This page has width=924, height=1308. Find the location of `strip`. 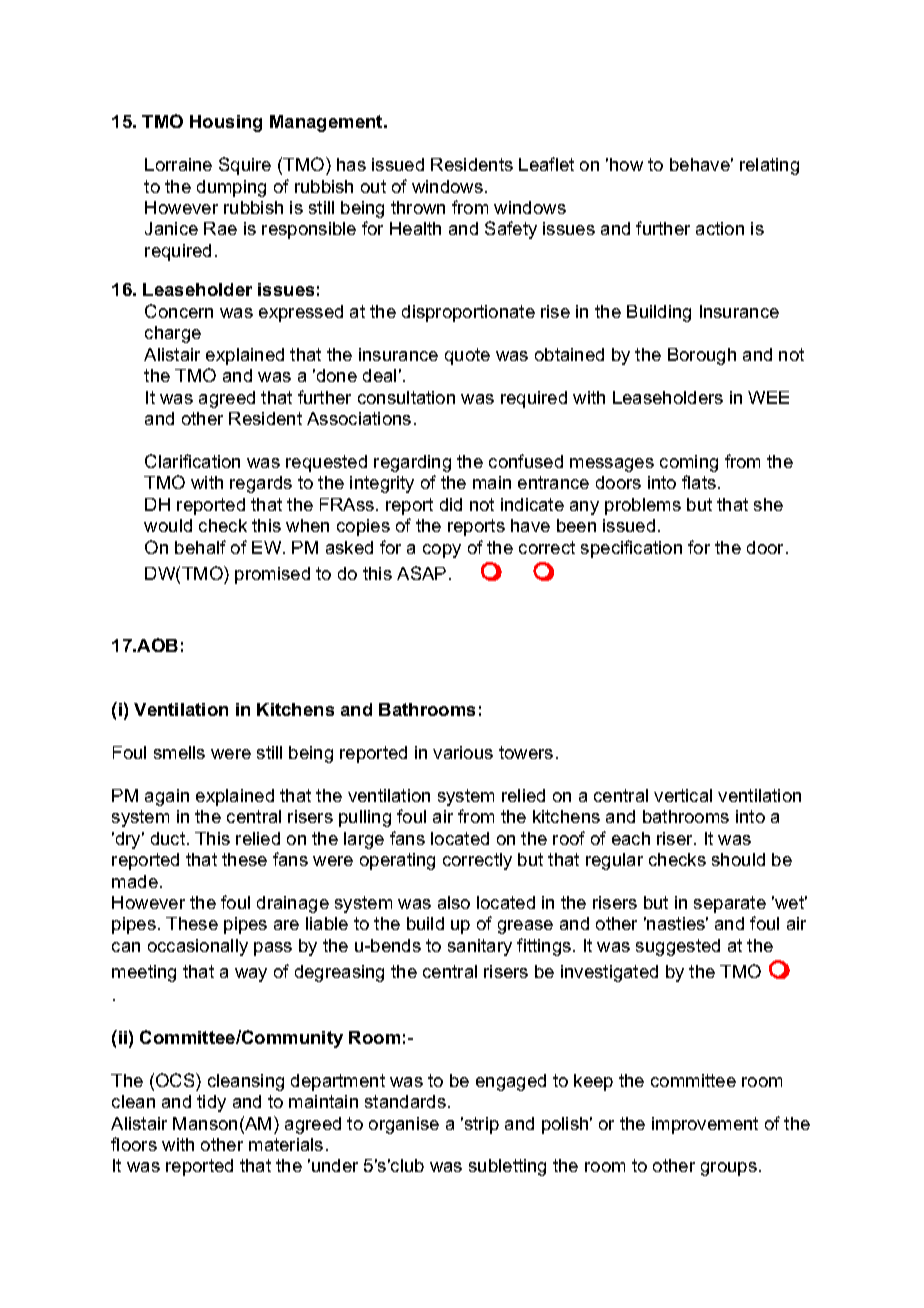

strip is located at coordinates (482, 1125).
